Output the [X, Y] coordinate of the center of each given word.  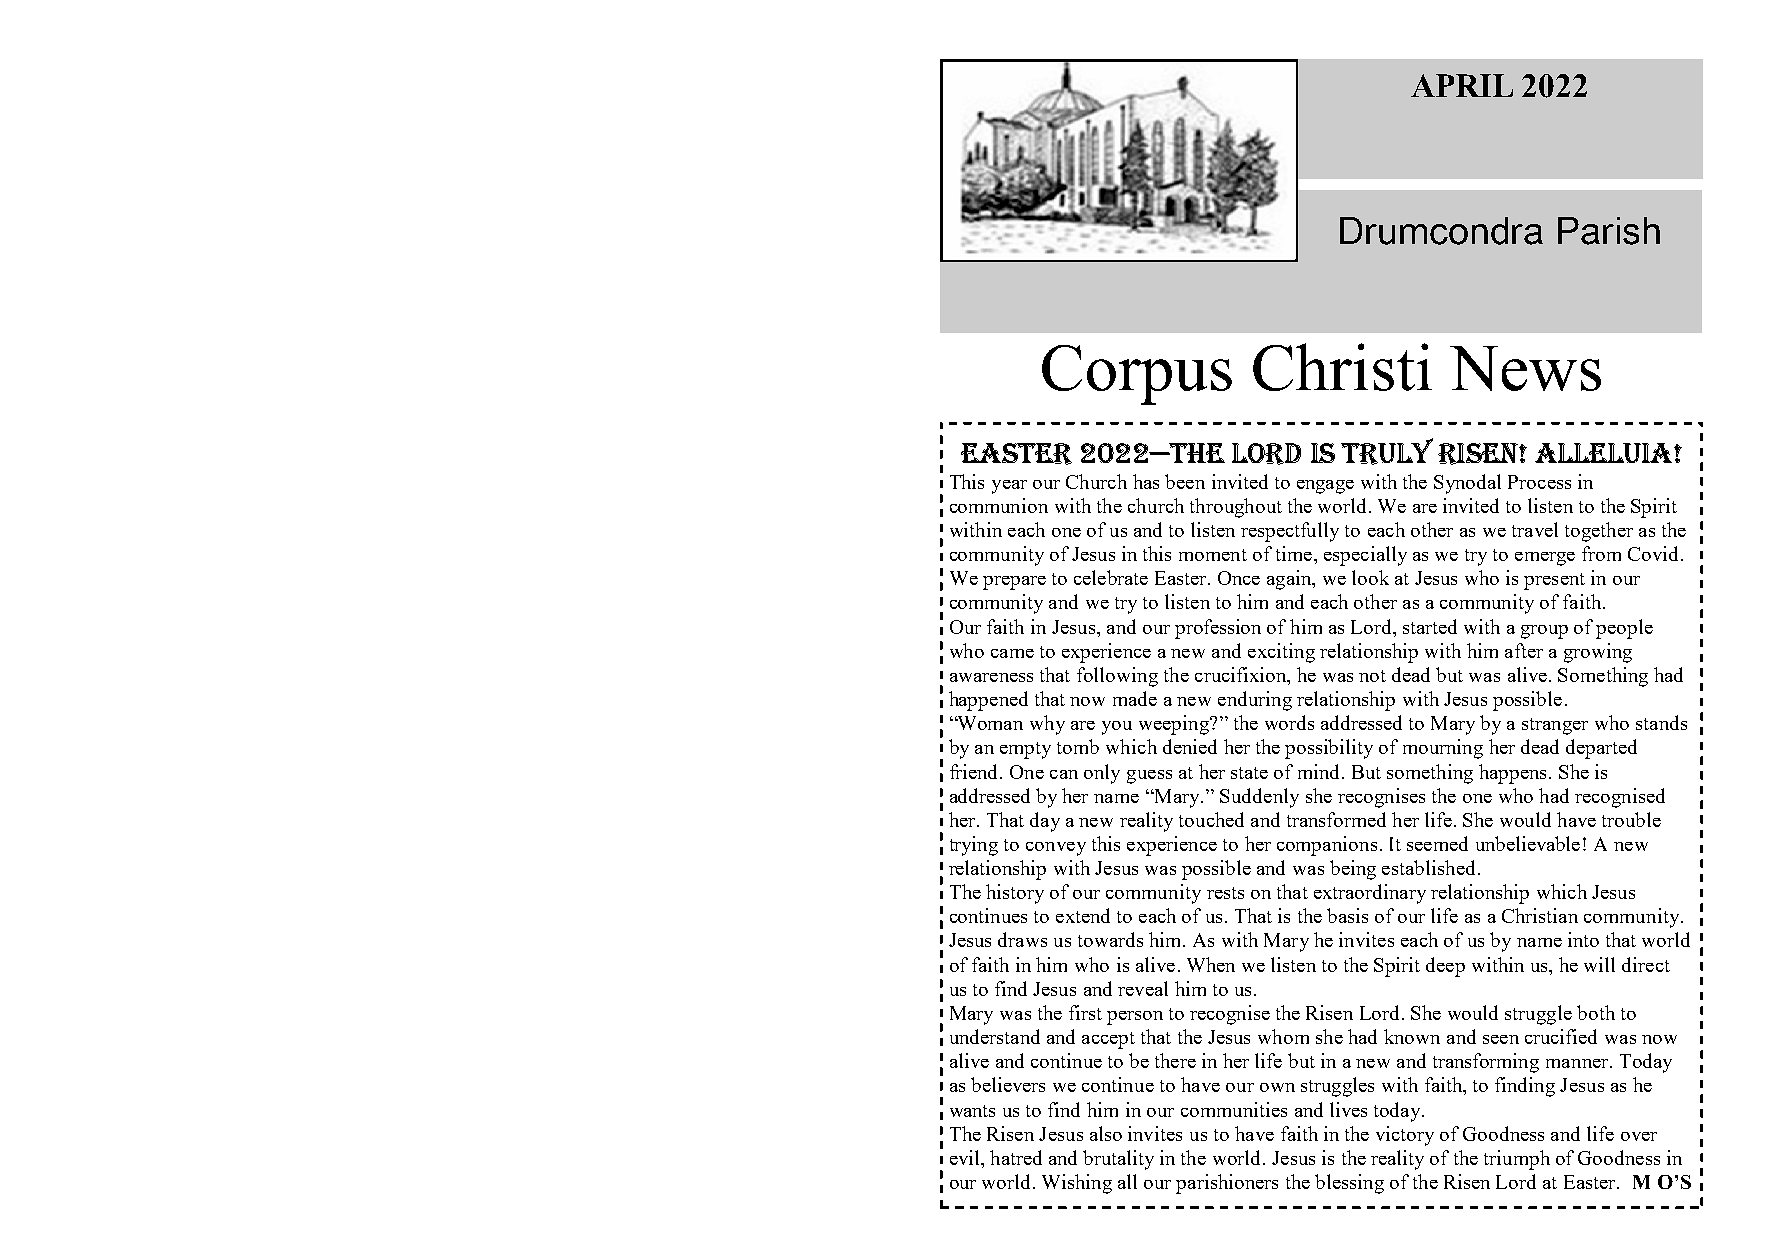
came [1012, 653]
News [1525, 368]
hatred [1016, 1157]
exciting [1281, 653]
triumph [1517, 1160]
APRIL [1462, 85]
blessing [1349, 1184]
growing [1598, 653]
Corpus [1137, 375]
